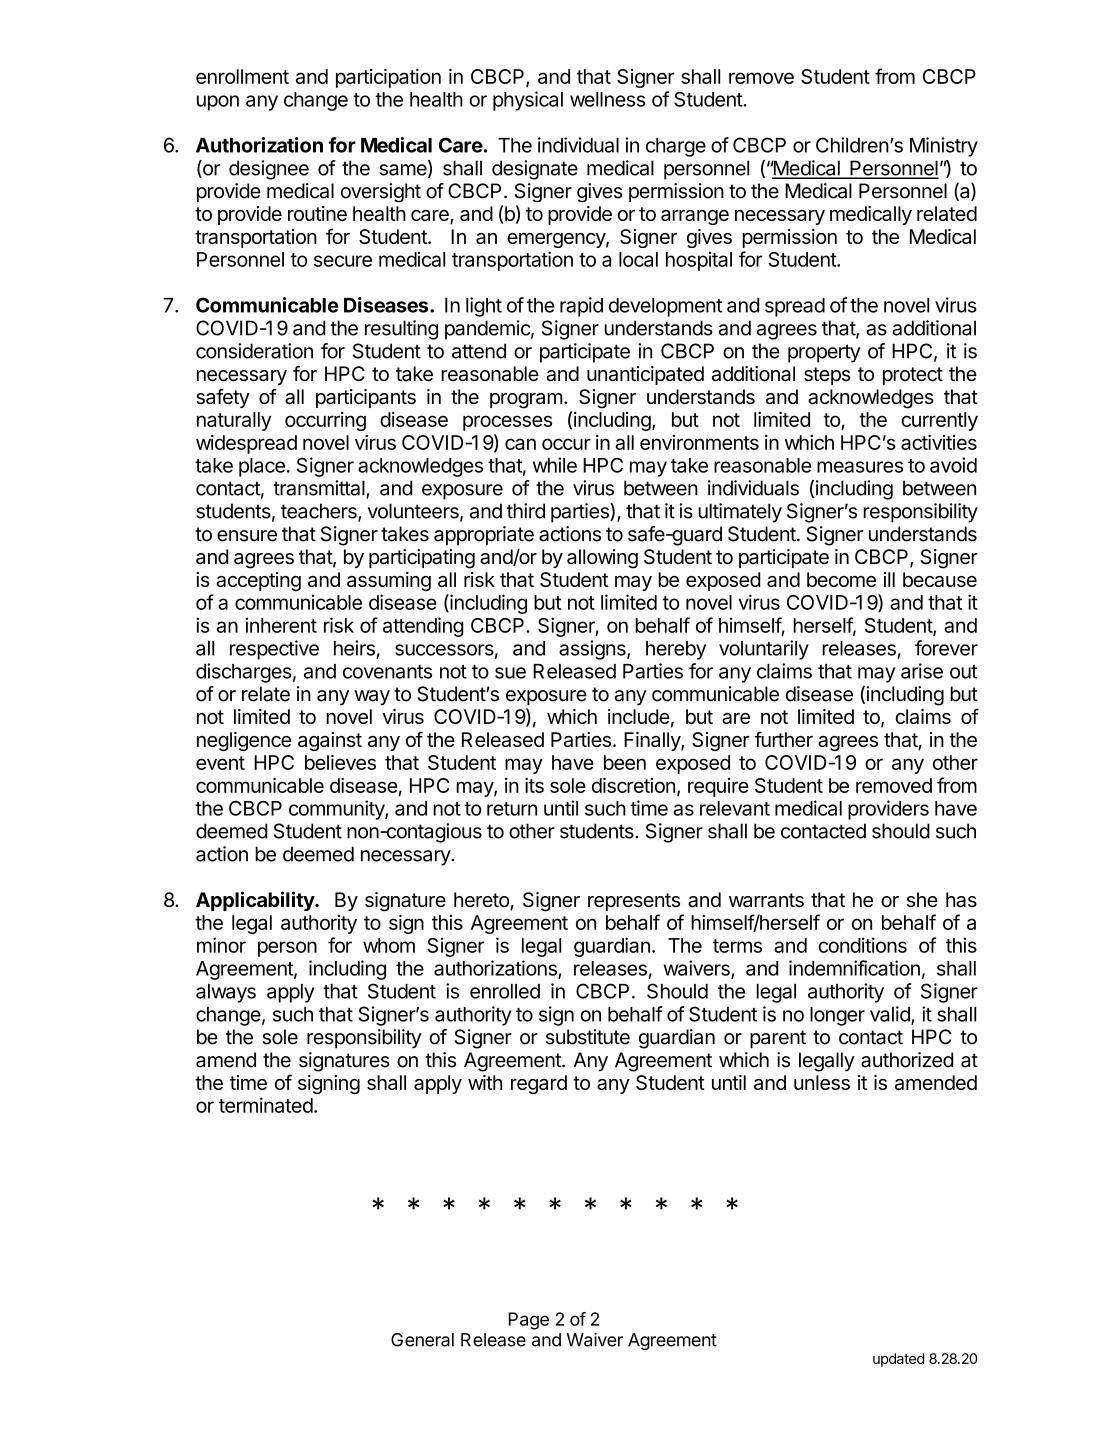  What do you see at coordinates (526, 401) in the screenshot?
I see `program` at bounding box center [526, 401].
